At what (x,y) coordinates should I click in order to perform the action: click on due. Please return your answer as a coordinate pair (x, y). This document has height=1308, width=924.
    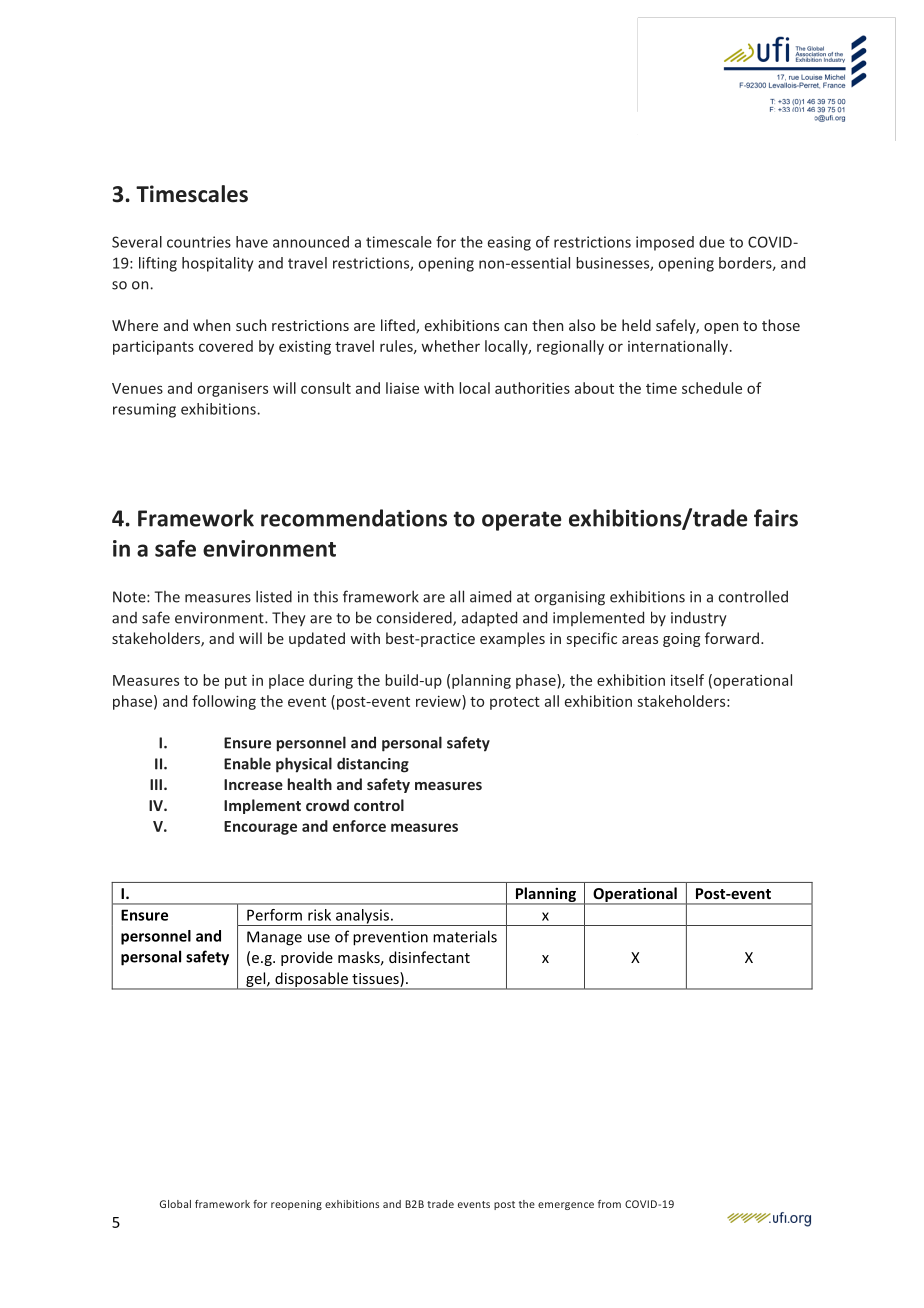
    Looking at the image, I should click on (712, 242).
